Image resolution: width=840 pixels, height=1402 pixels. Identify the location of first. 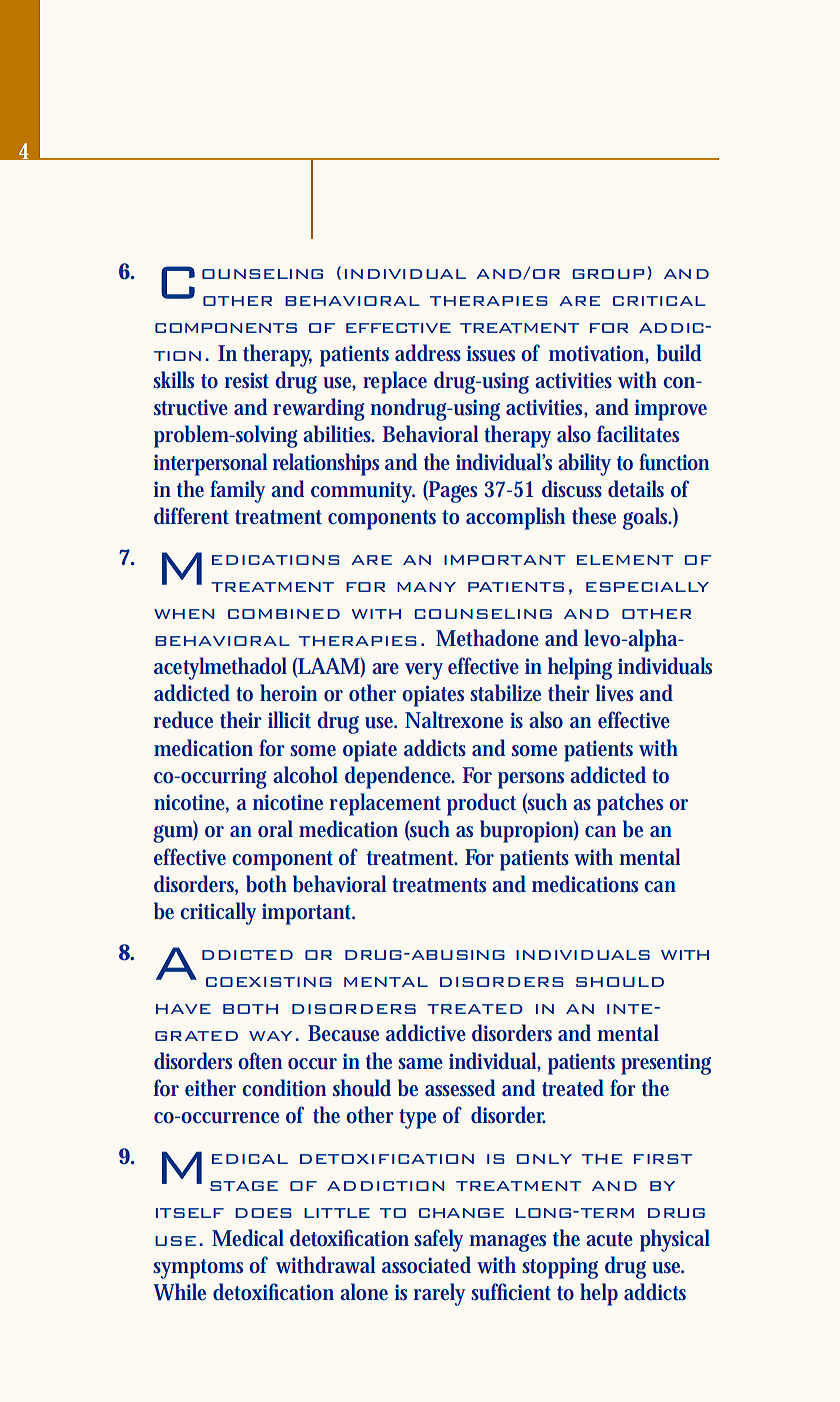
(663, 1159).
